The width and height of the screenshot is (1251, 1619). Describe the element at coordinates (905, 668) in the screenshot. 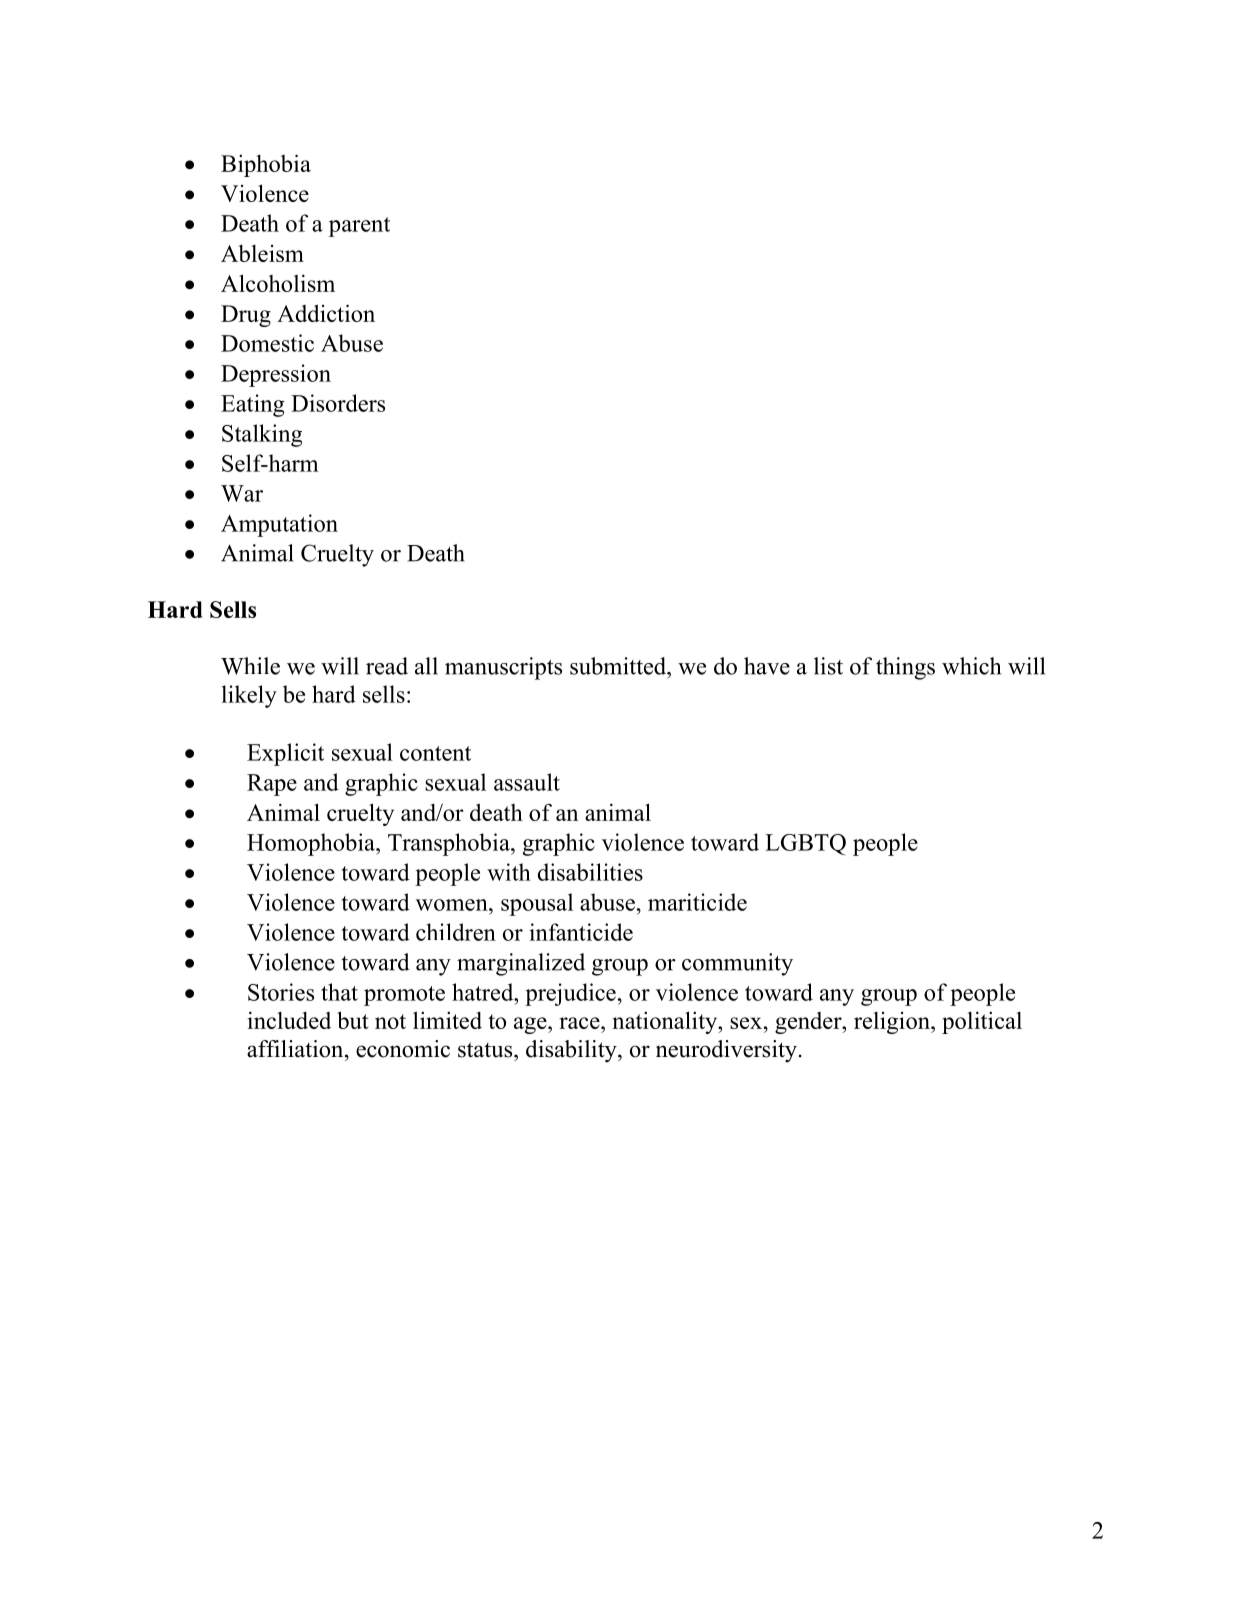

I see `things` at that location.
